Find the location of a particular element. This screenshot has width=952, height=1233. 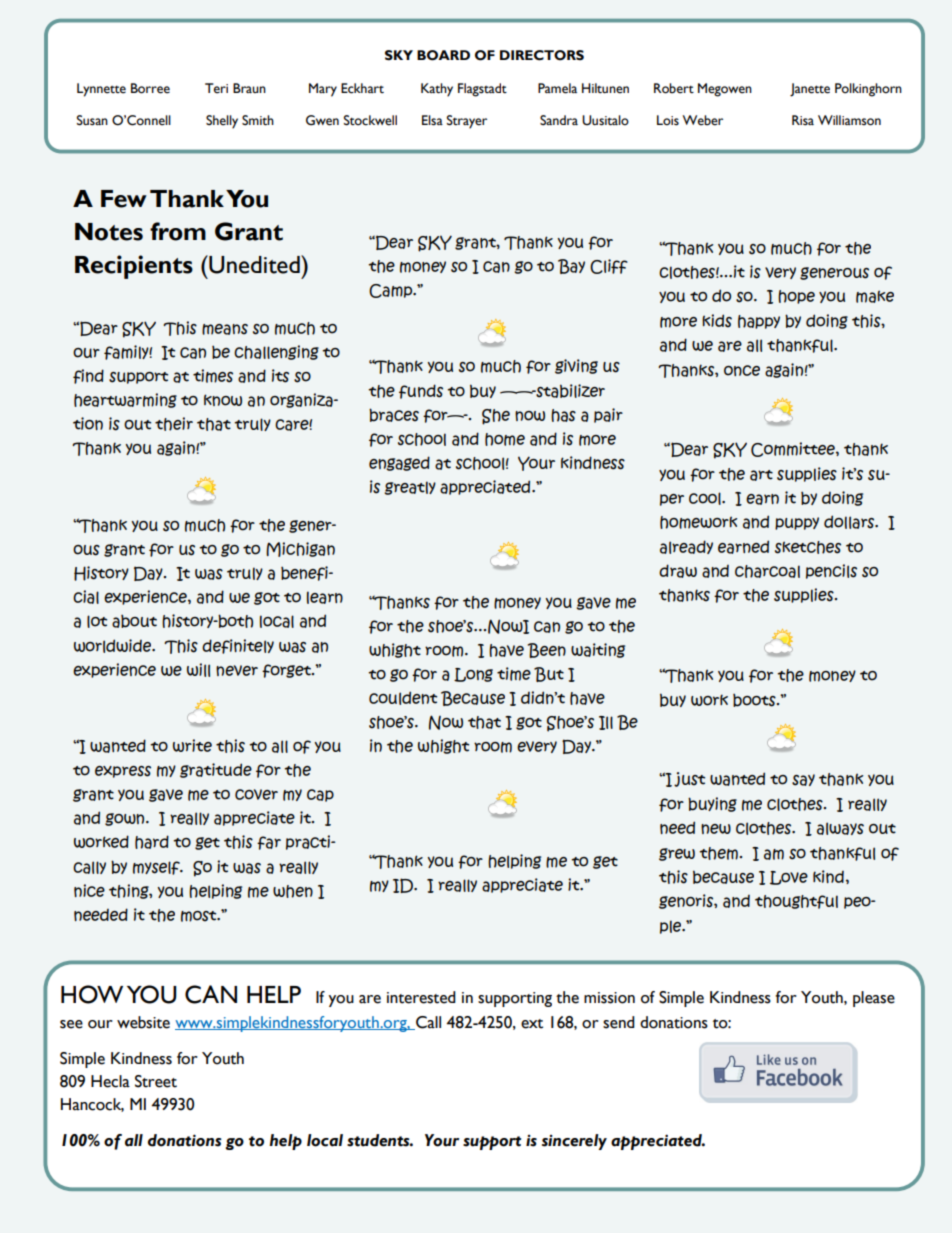

funds is located at coordinates (421, 391).
